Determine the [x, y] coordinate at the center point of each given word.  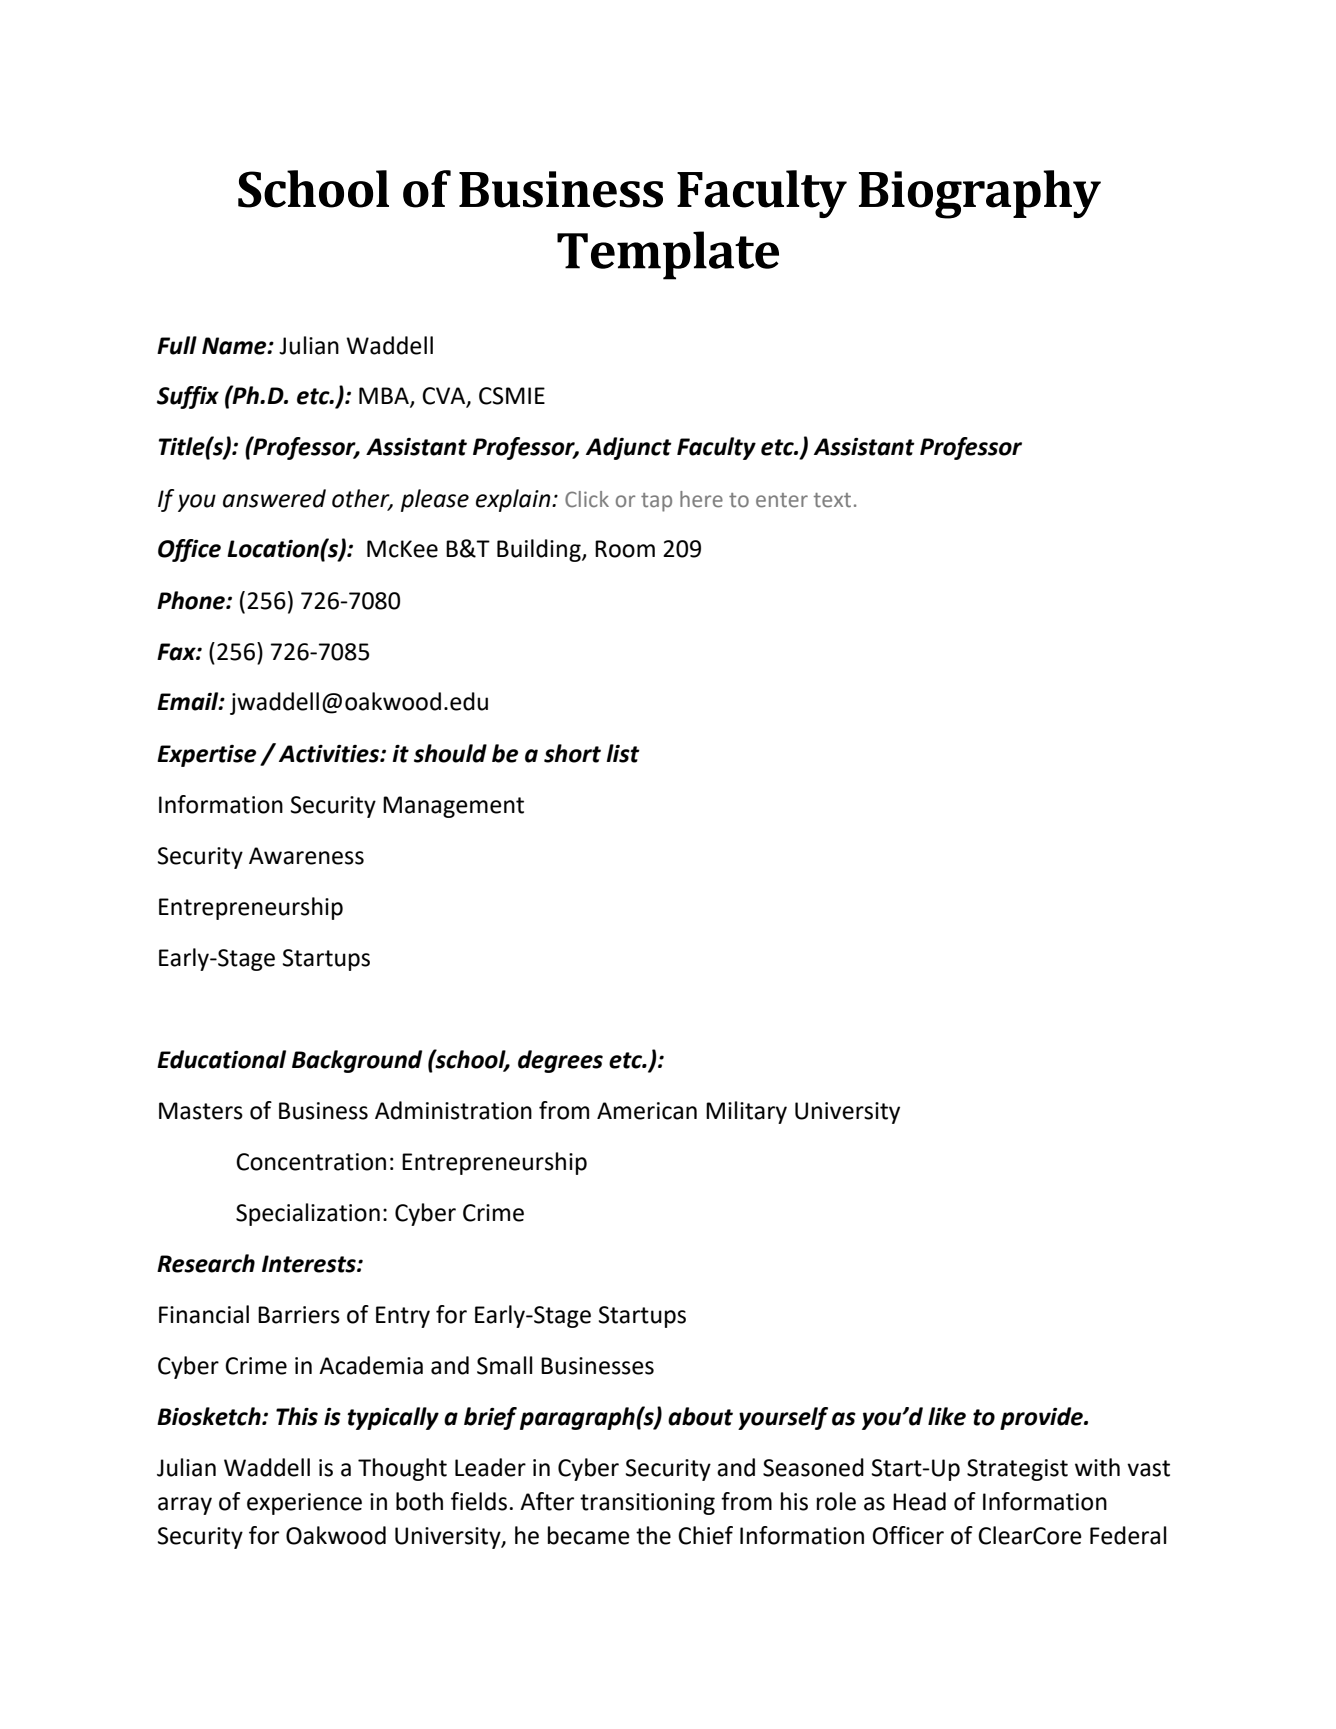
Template [668, 255]
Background [357, 1061]
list [623, 753]
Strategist [1017, 1470]
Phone [192, 600]
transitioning [647, 1504]
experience [304, 1504]
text [832, 500]
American [647, 1111]
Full [177, 345]
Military [746, 1112]
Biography [980, 194]
